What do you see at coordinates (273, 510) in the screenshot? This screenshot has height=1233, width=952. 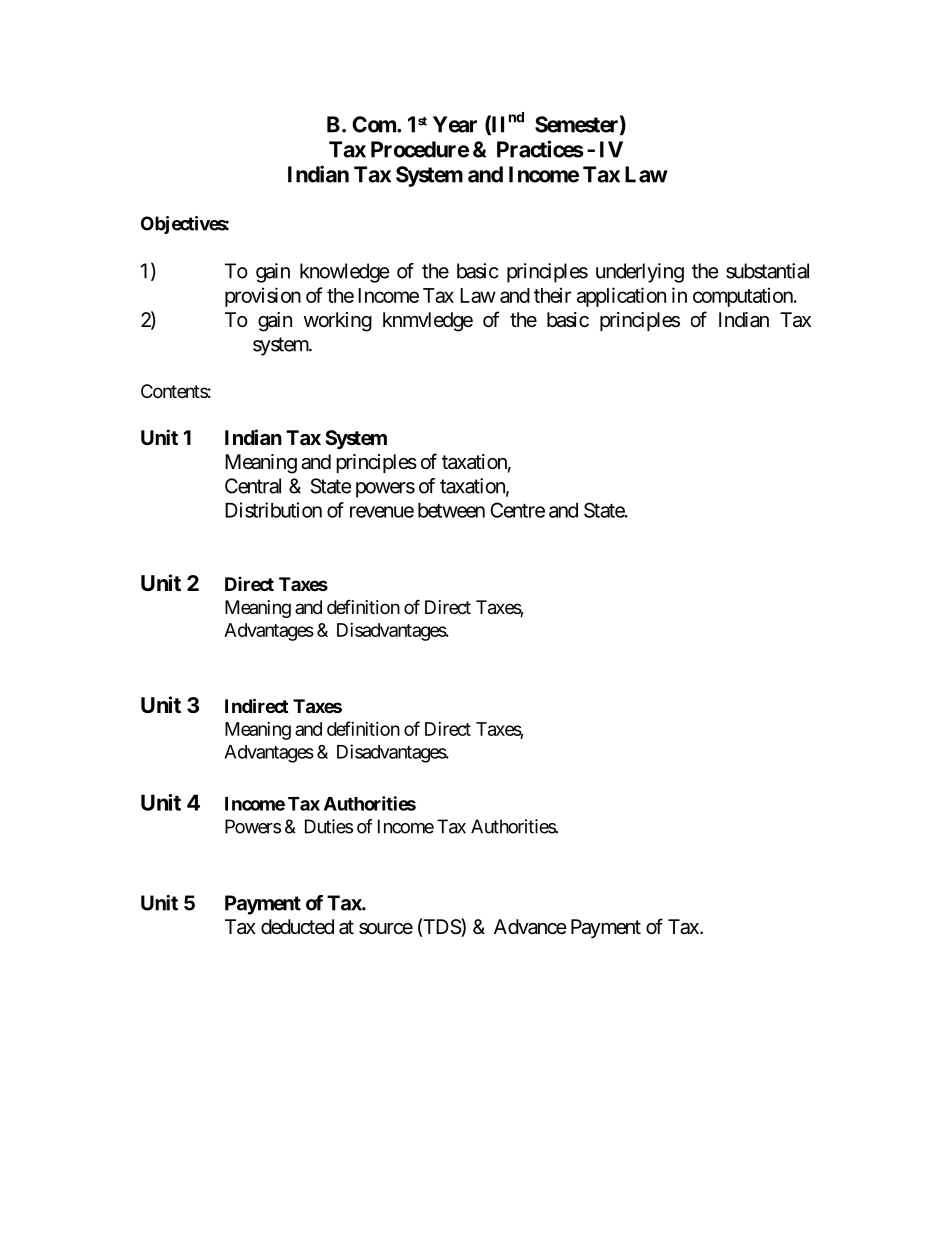 I see `Distribution` at bounding box center [273, 510].
